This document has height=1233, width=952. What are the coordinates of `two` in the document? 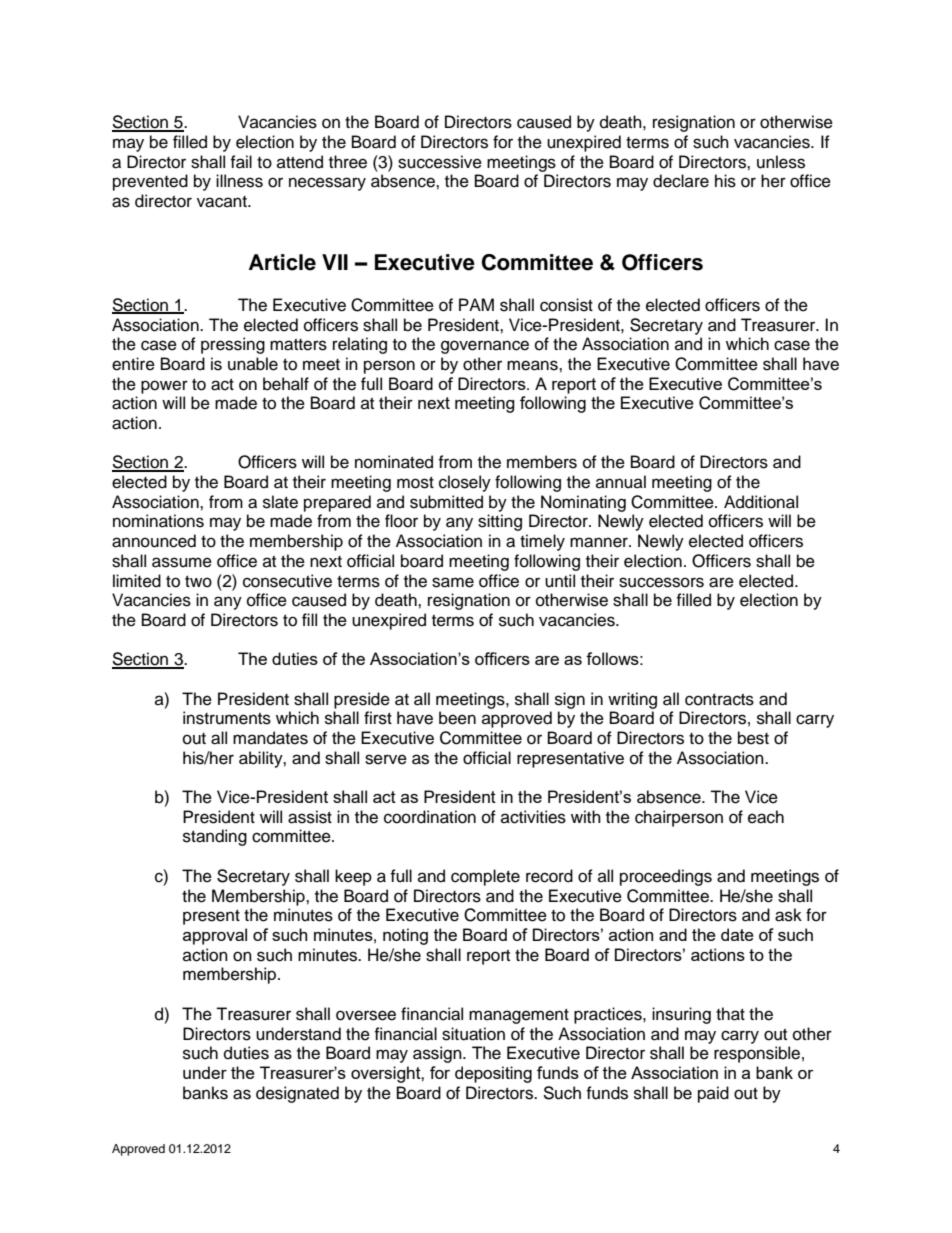 It's located at (198, 582).
